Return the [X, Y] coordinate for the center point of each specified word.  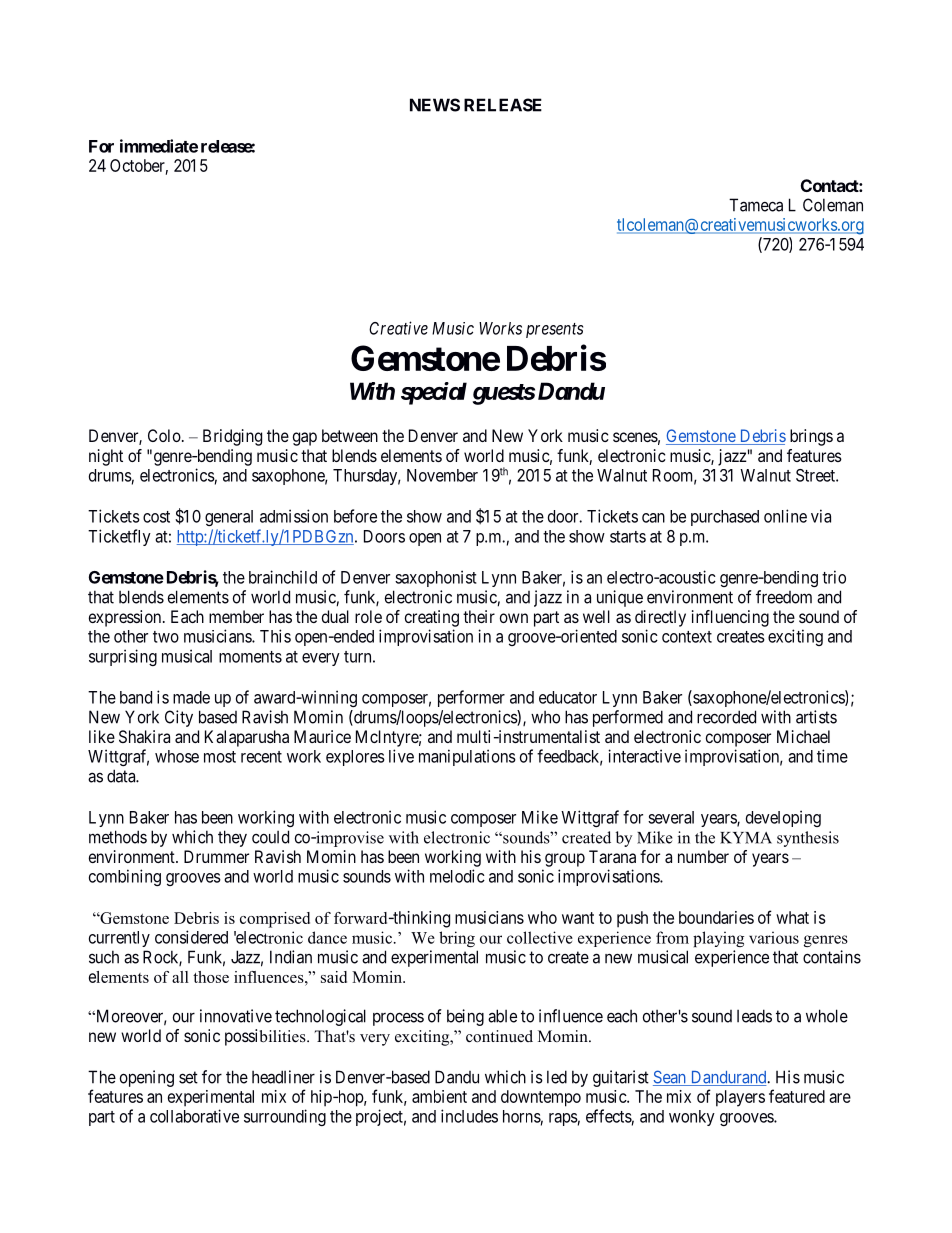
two [166, 637]
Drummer [216, 856]
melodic [457, 876]
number [703, 856]
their [479, 616]
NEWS [435, 105]
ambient [439, 1096]
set [188, 1077]
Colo [164, 435]
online [785, 516]
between [350, 435]
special [434, 393]
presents [554, 330]
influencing [730, 618]
